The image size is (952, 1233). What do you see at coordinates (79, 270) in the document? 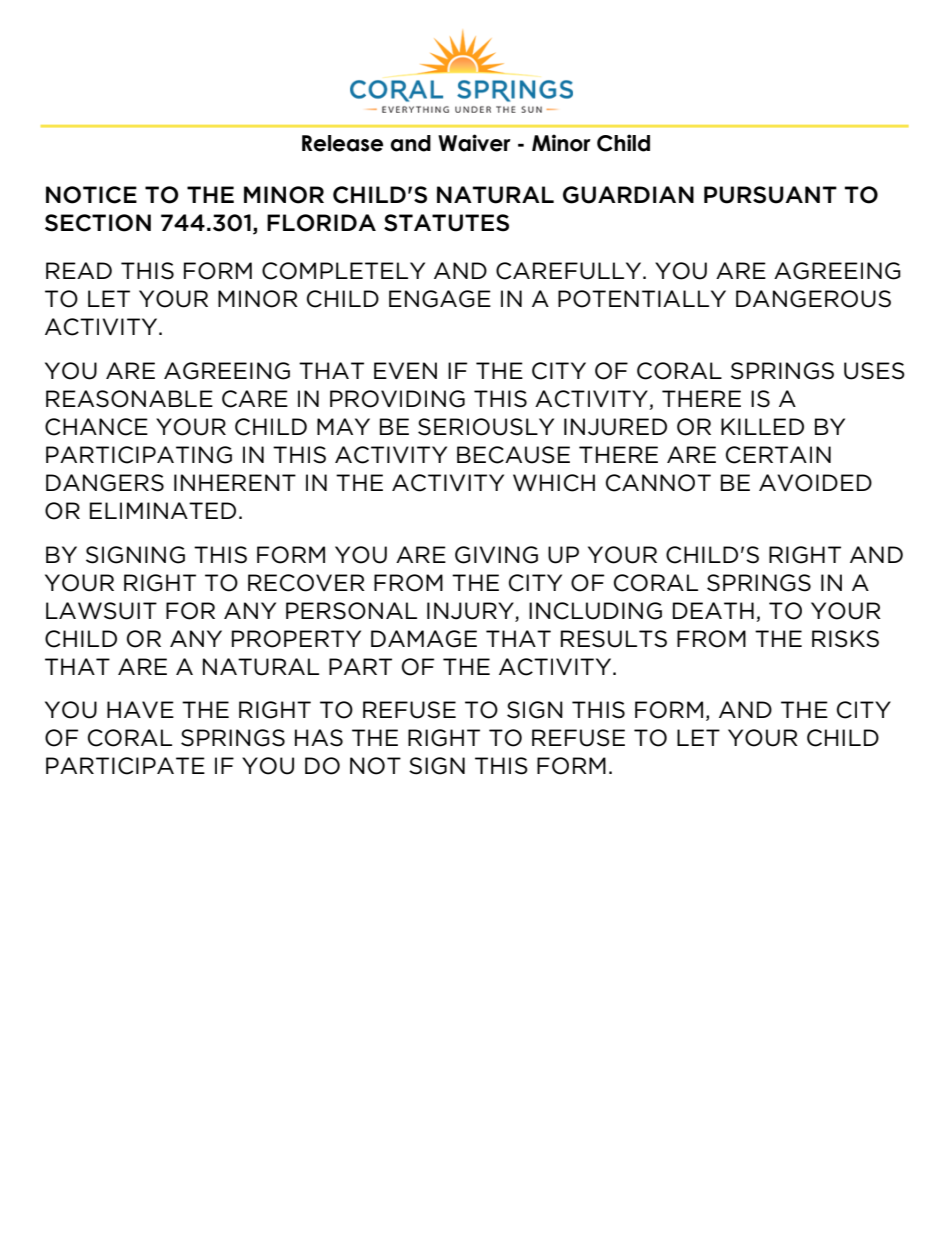
I see `READ` at bounding box center [79, 270].
